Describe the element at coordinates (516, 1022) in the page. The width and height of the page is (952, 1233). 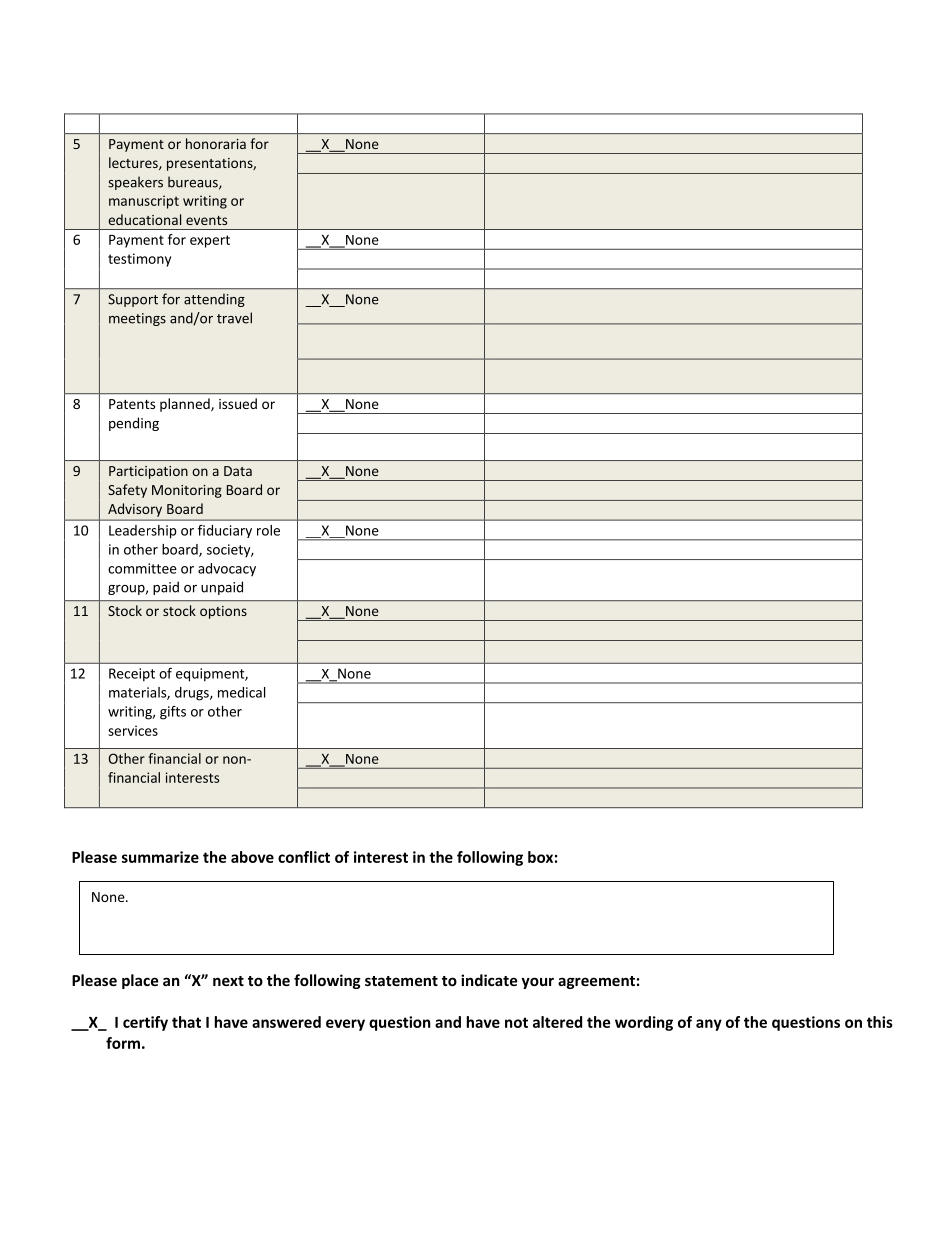
I see `not` at that location.
